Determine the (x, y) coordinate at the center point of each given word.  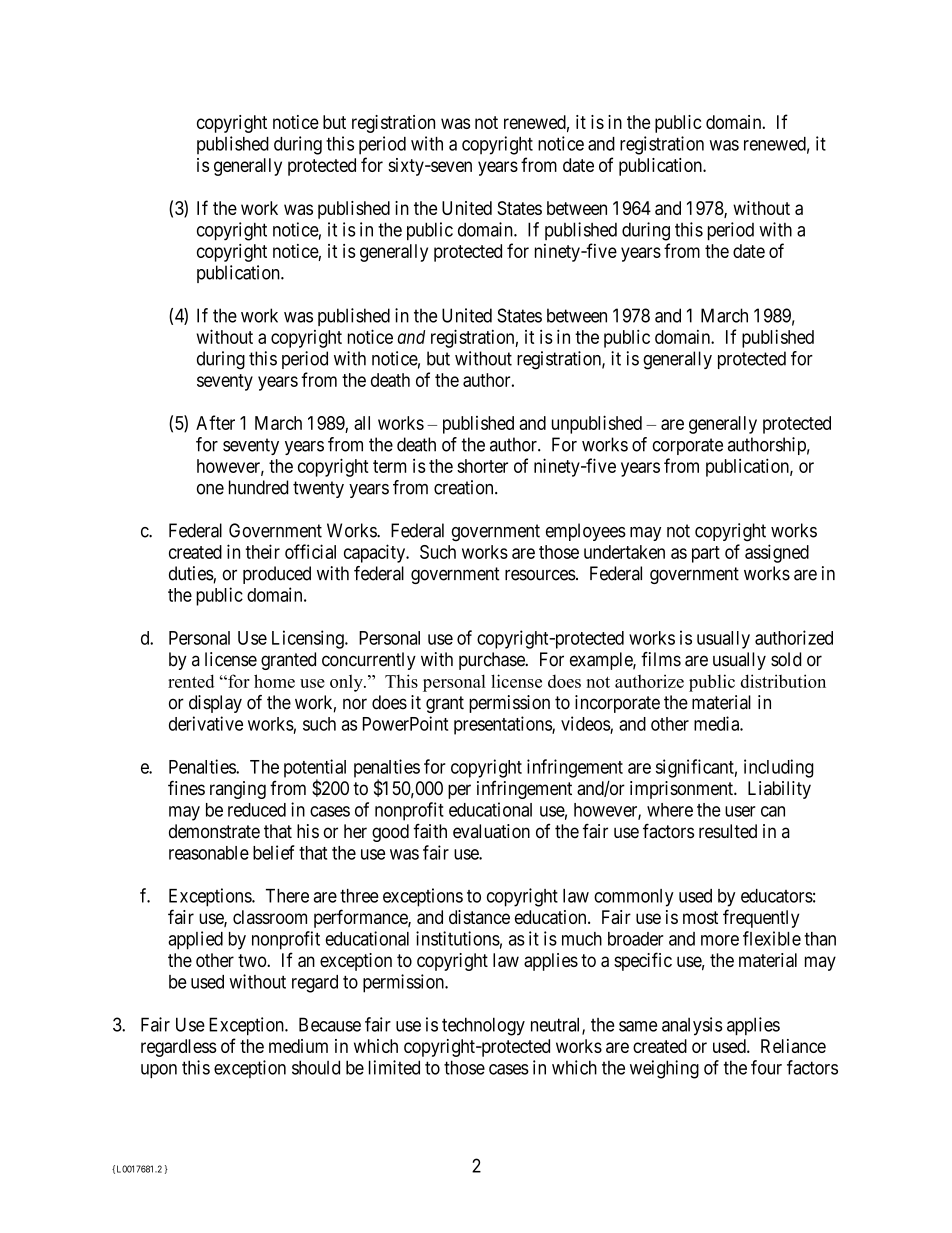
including (779, 768)
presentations (503, 725)
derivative (206, 723)
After (215, 422)
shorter (482, 466)
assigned (777, 553)
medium (298, 1046)
